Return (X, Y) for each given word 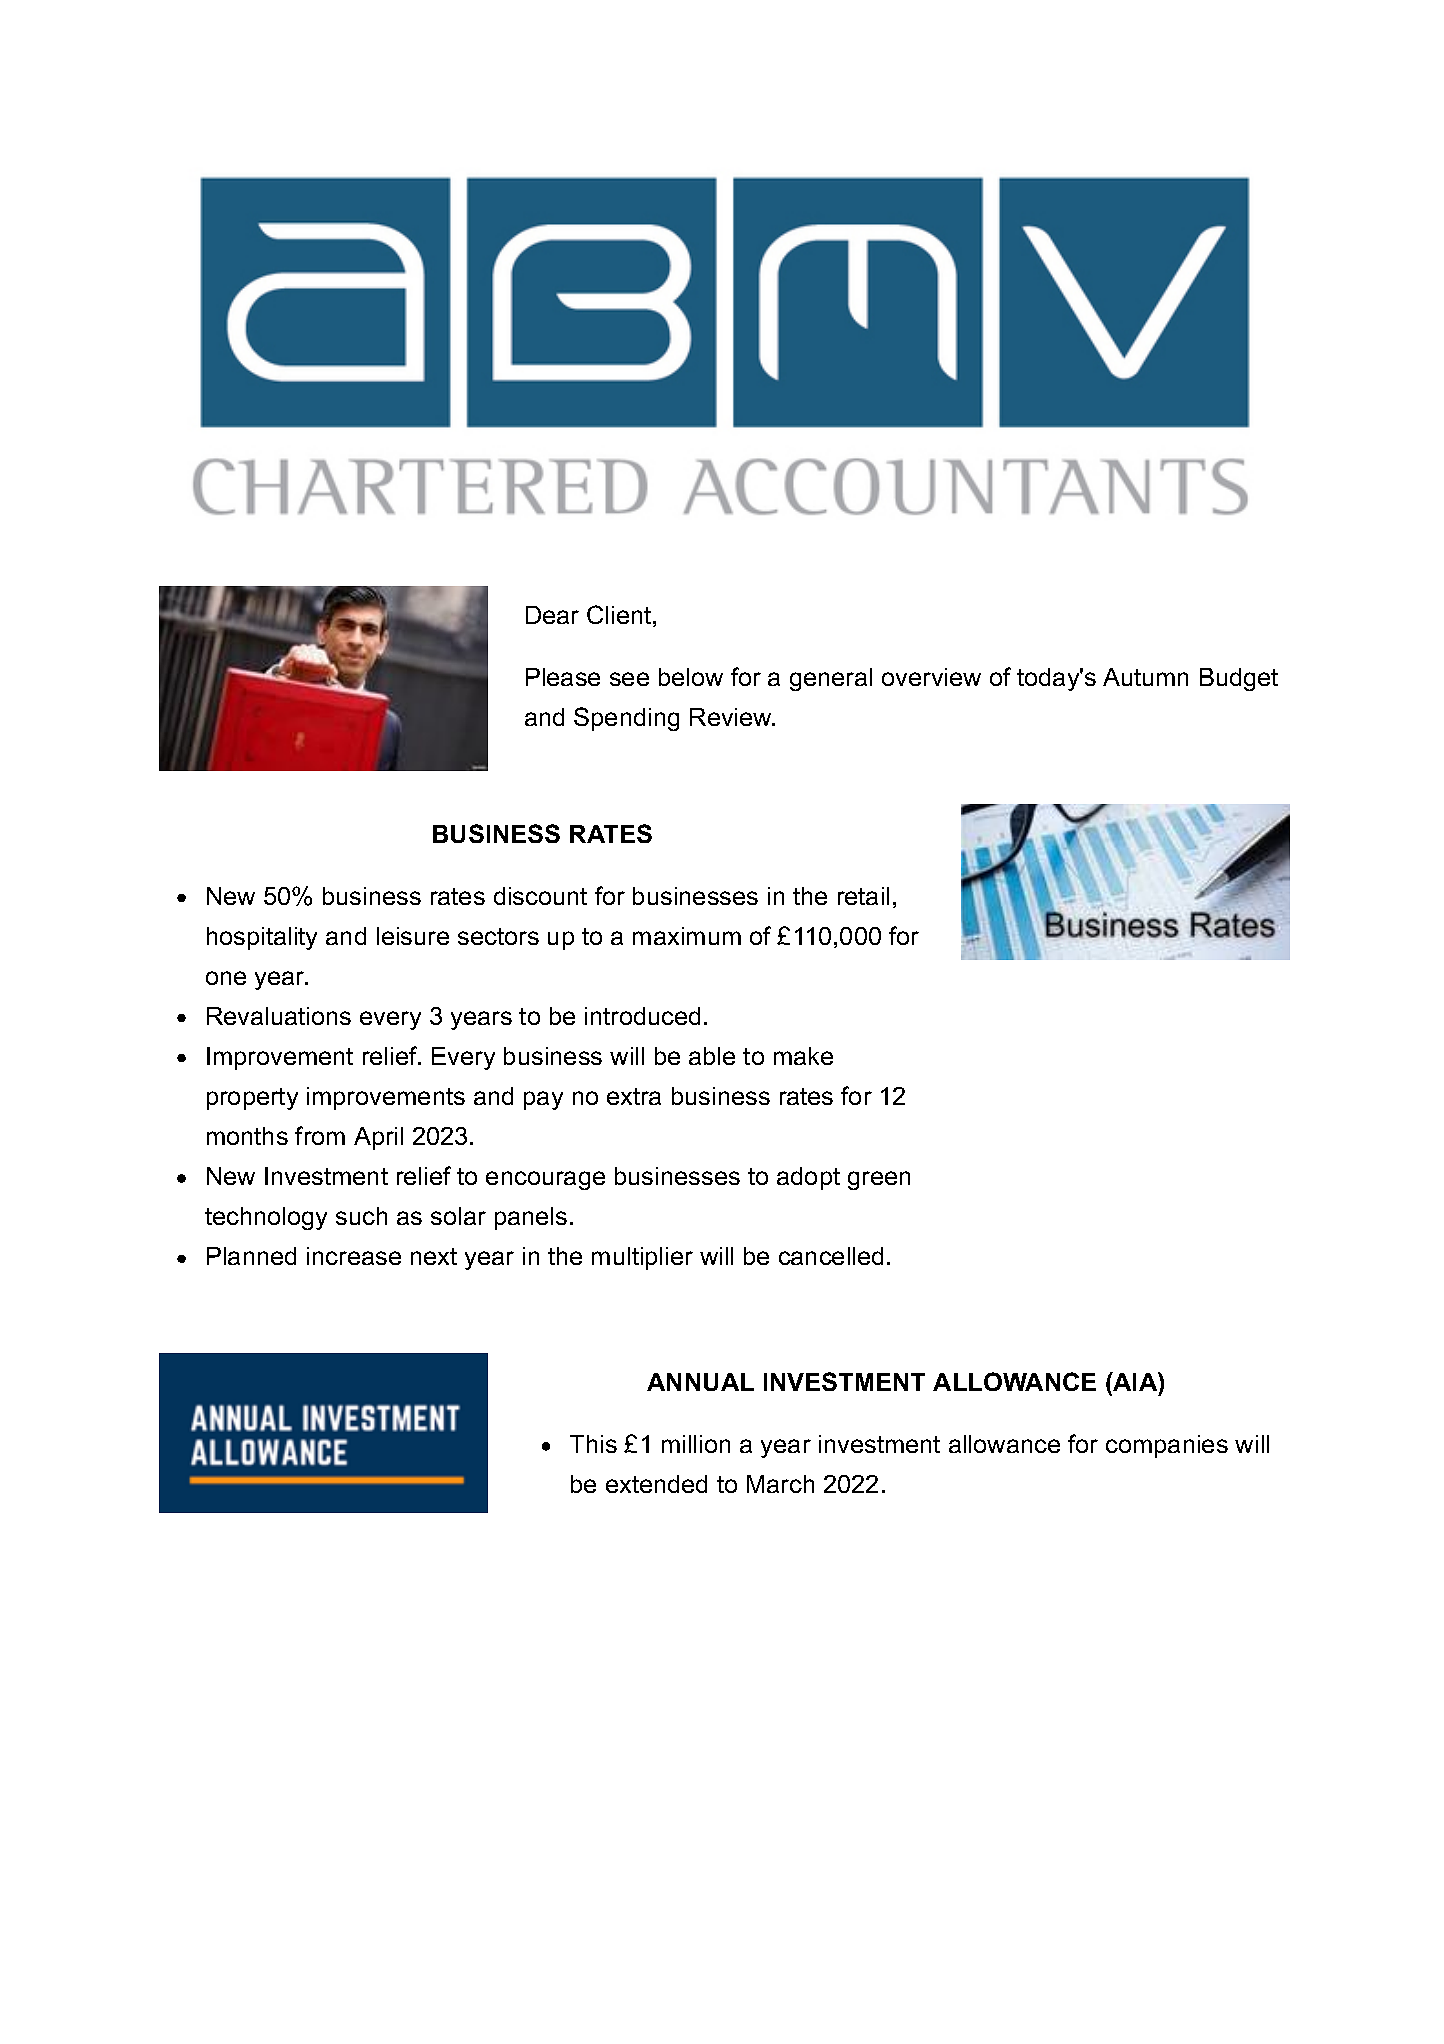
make (803, 1056)
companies (1167, 1446)
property (252, 1099)
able (712, 1056)
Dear (552, 615)
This (593, 1444)
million (696, 1444)
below (691, 677)
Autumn (1145, 677)
